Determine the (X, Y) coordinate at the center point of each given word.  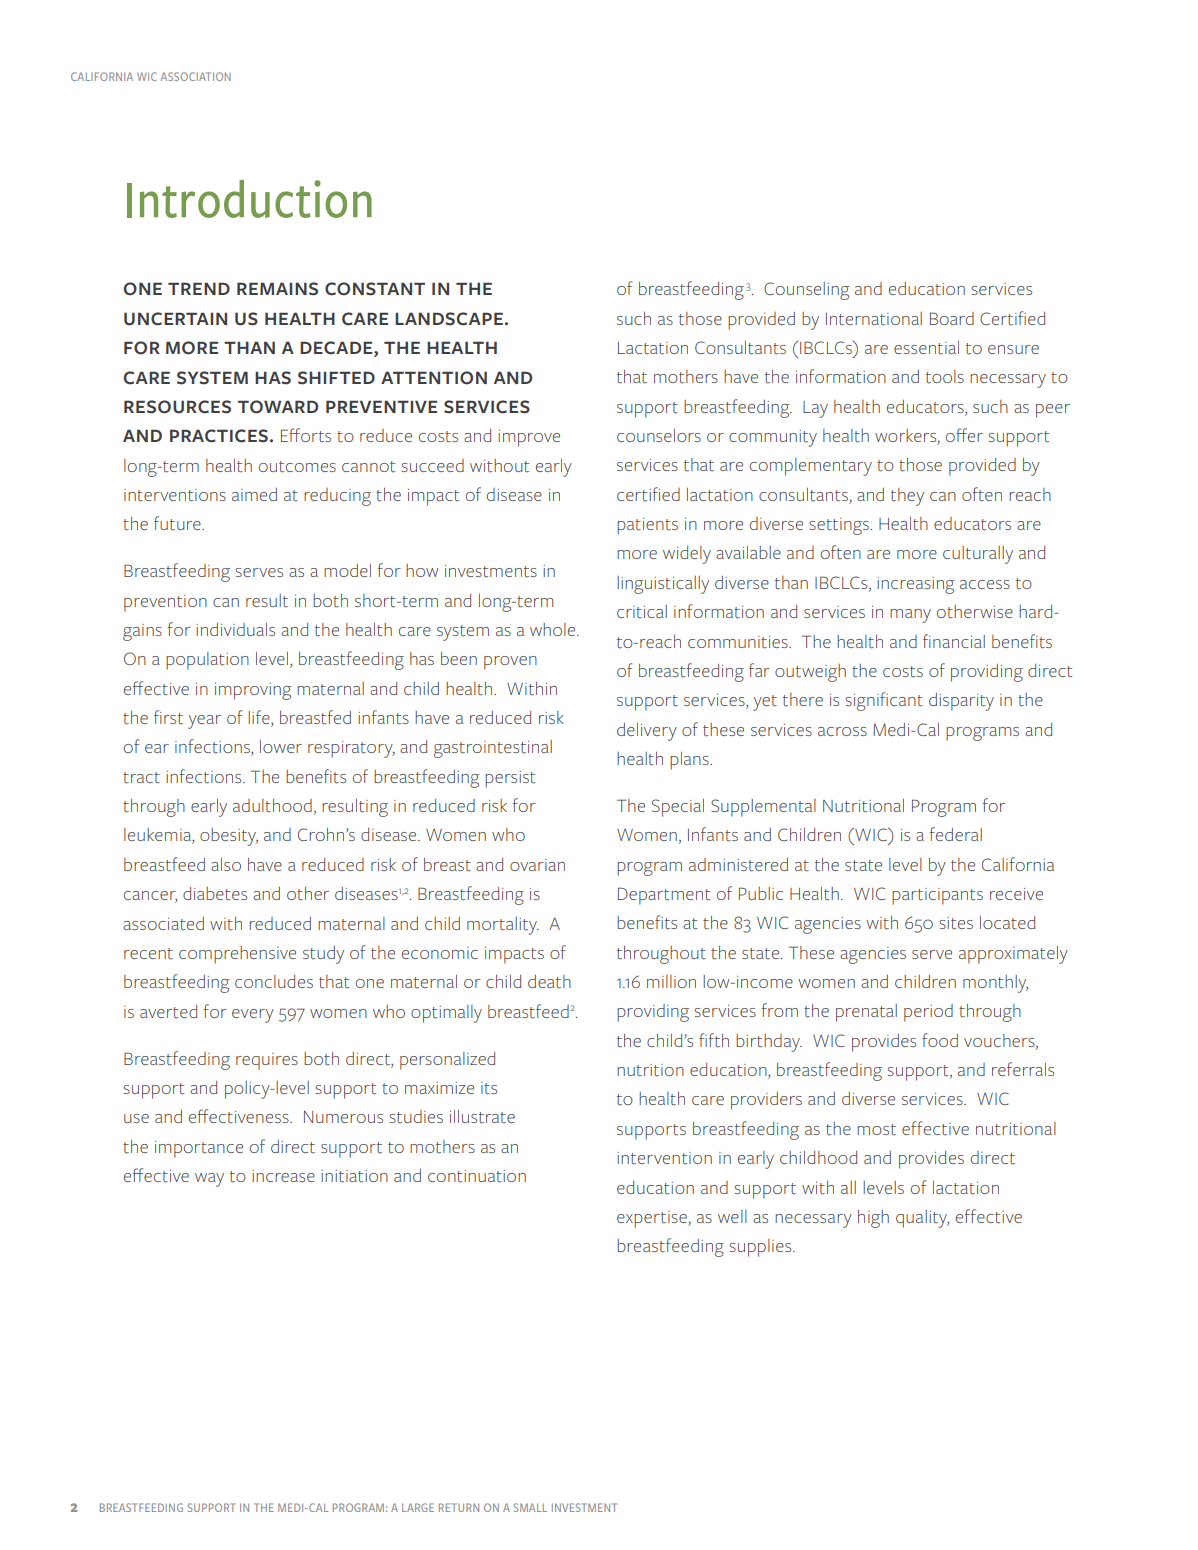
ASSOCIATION (195, 76)
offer (964, 435)
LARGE (418, 1507)
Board (952, 318)
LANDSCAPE (449, 319)
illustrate (482, 1117)
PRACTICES (219, 436)
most (876, 1129)
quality (922, 1219)
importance (199, 1149)
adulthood (272, 806)
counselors (659, 435)
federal (956, 834)
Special (678, 808)
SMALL (530, 1507)
